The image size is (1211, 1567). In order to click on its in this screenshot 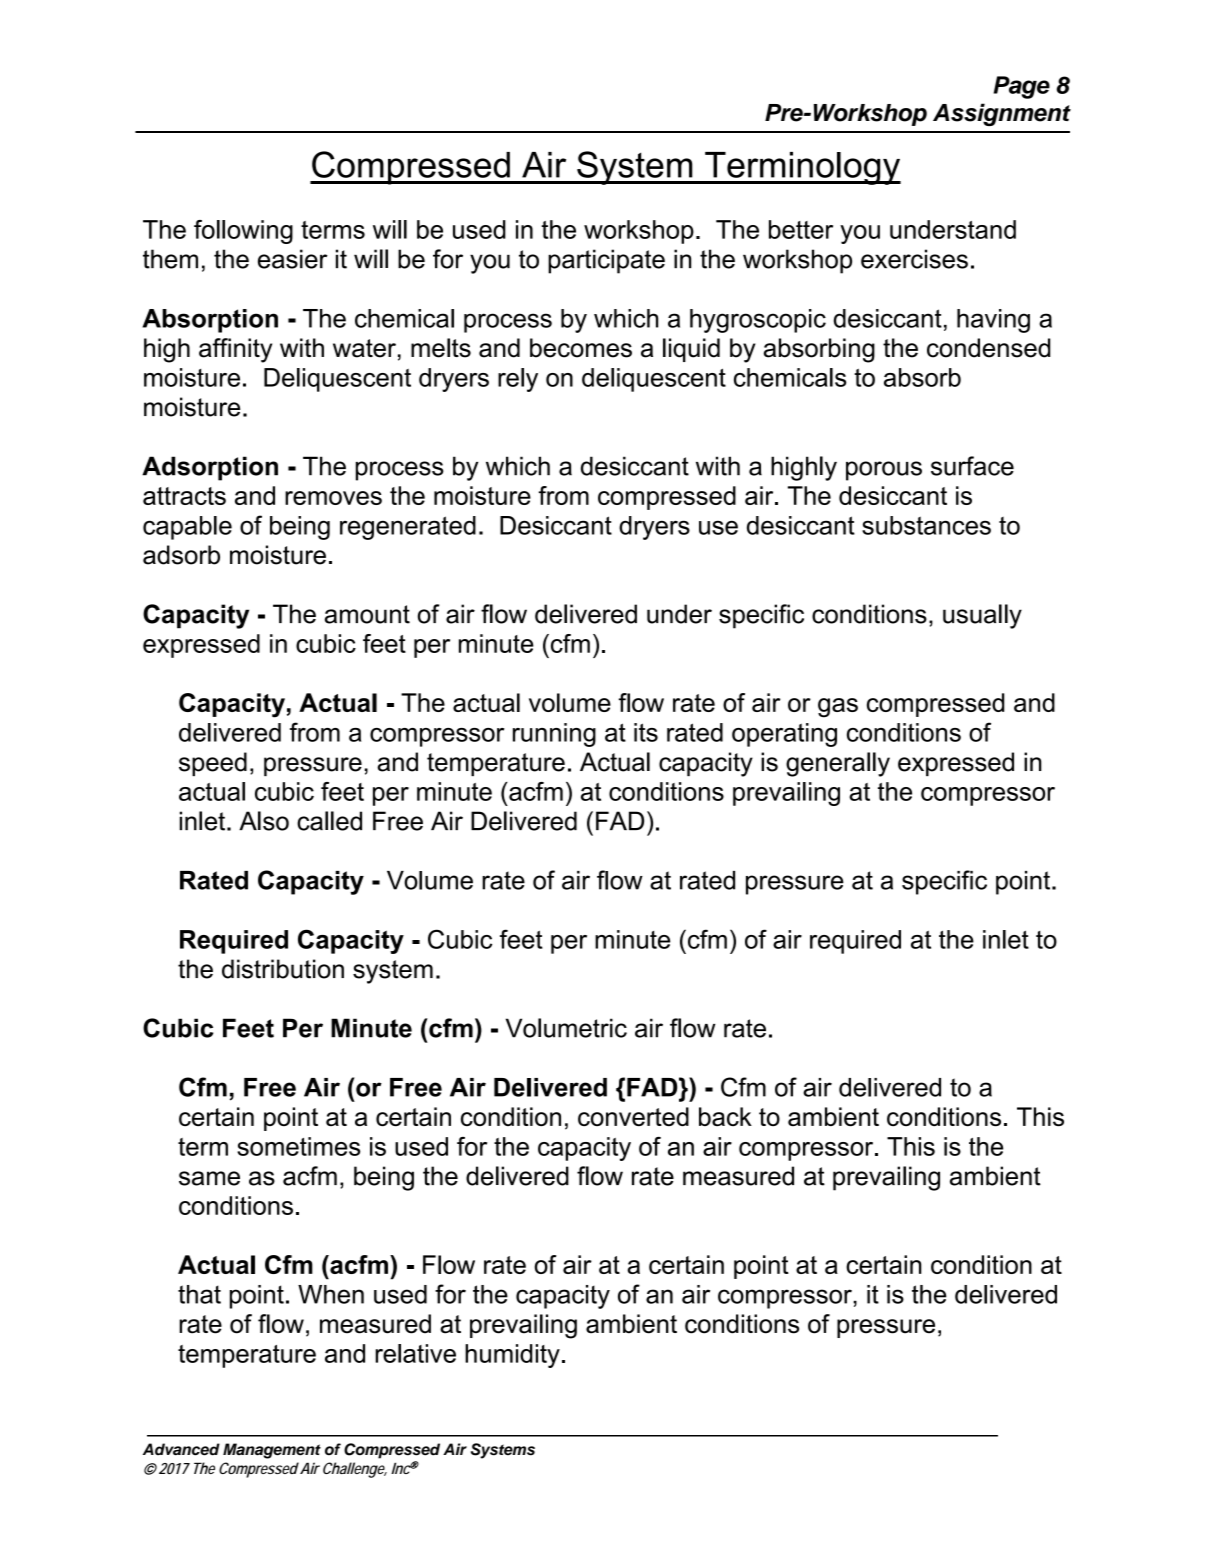, I will do `click(646, 732)`.
